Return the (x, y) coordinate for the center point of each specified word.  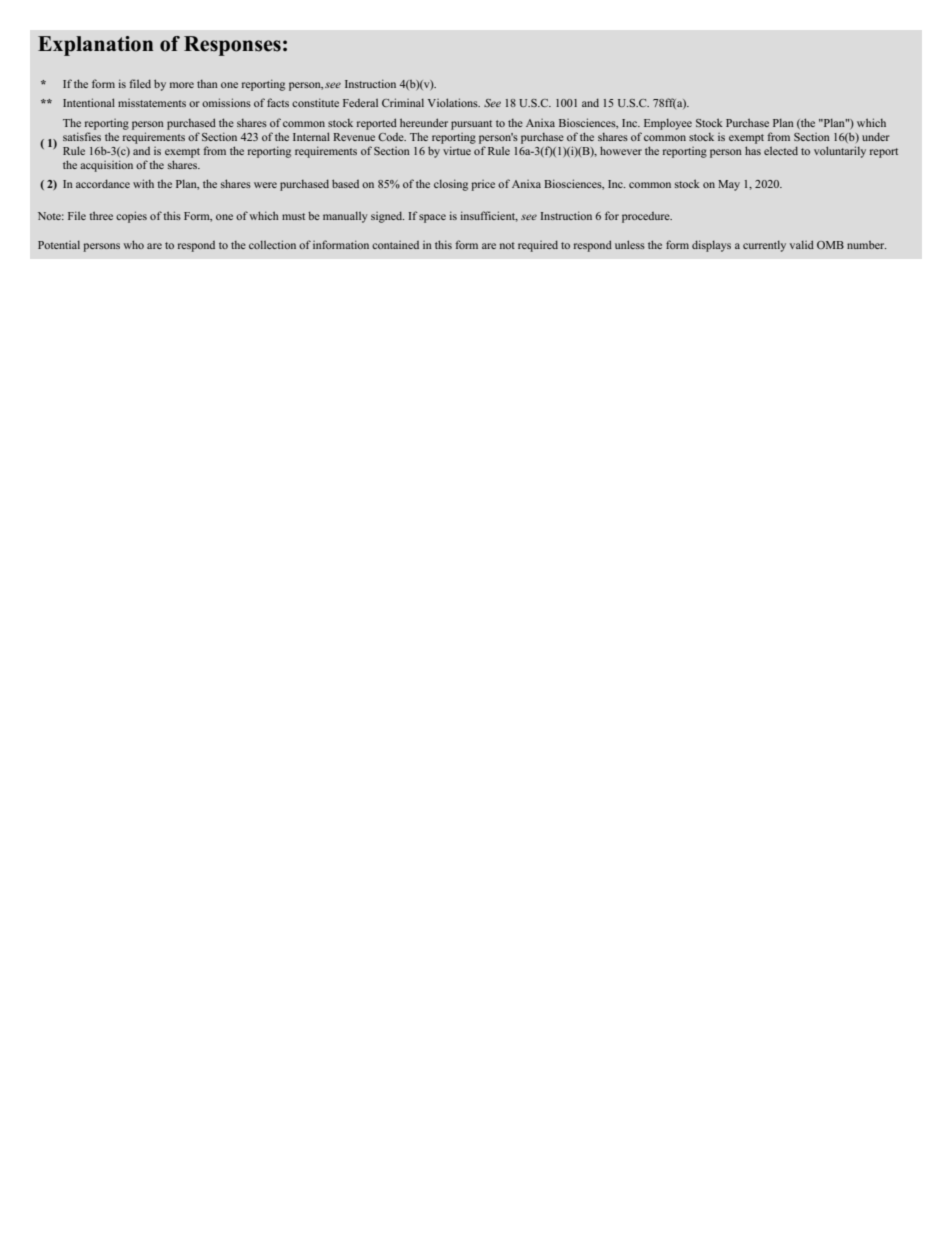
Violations (454, 102)
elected (781, 151)
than (207, 84)
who (133, 244)
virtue (457, 150)
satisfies (82, 136)
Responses (232, 46)
